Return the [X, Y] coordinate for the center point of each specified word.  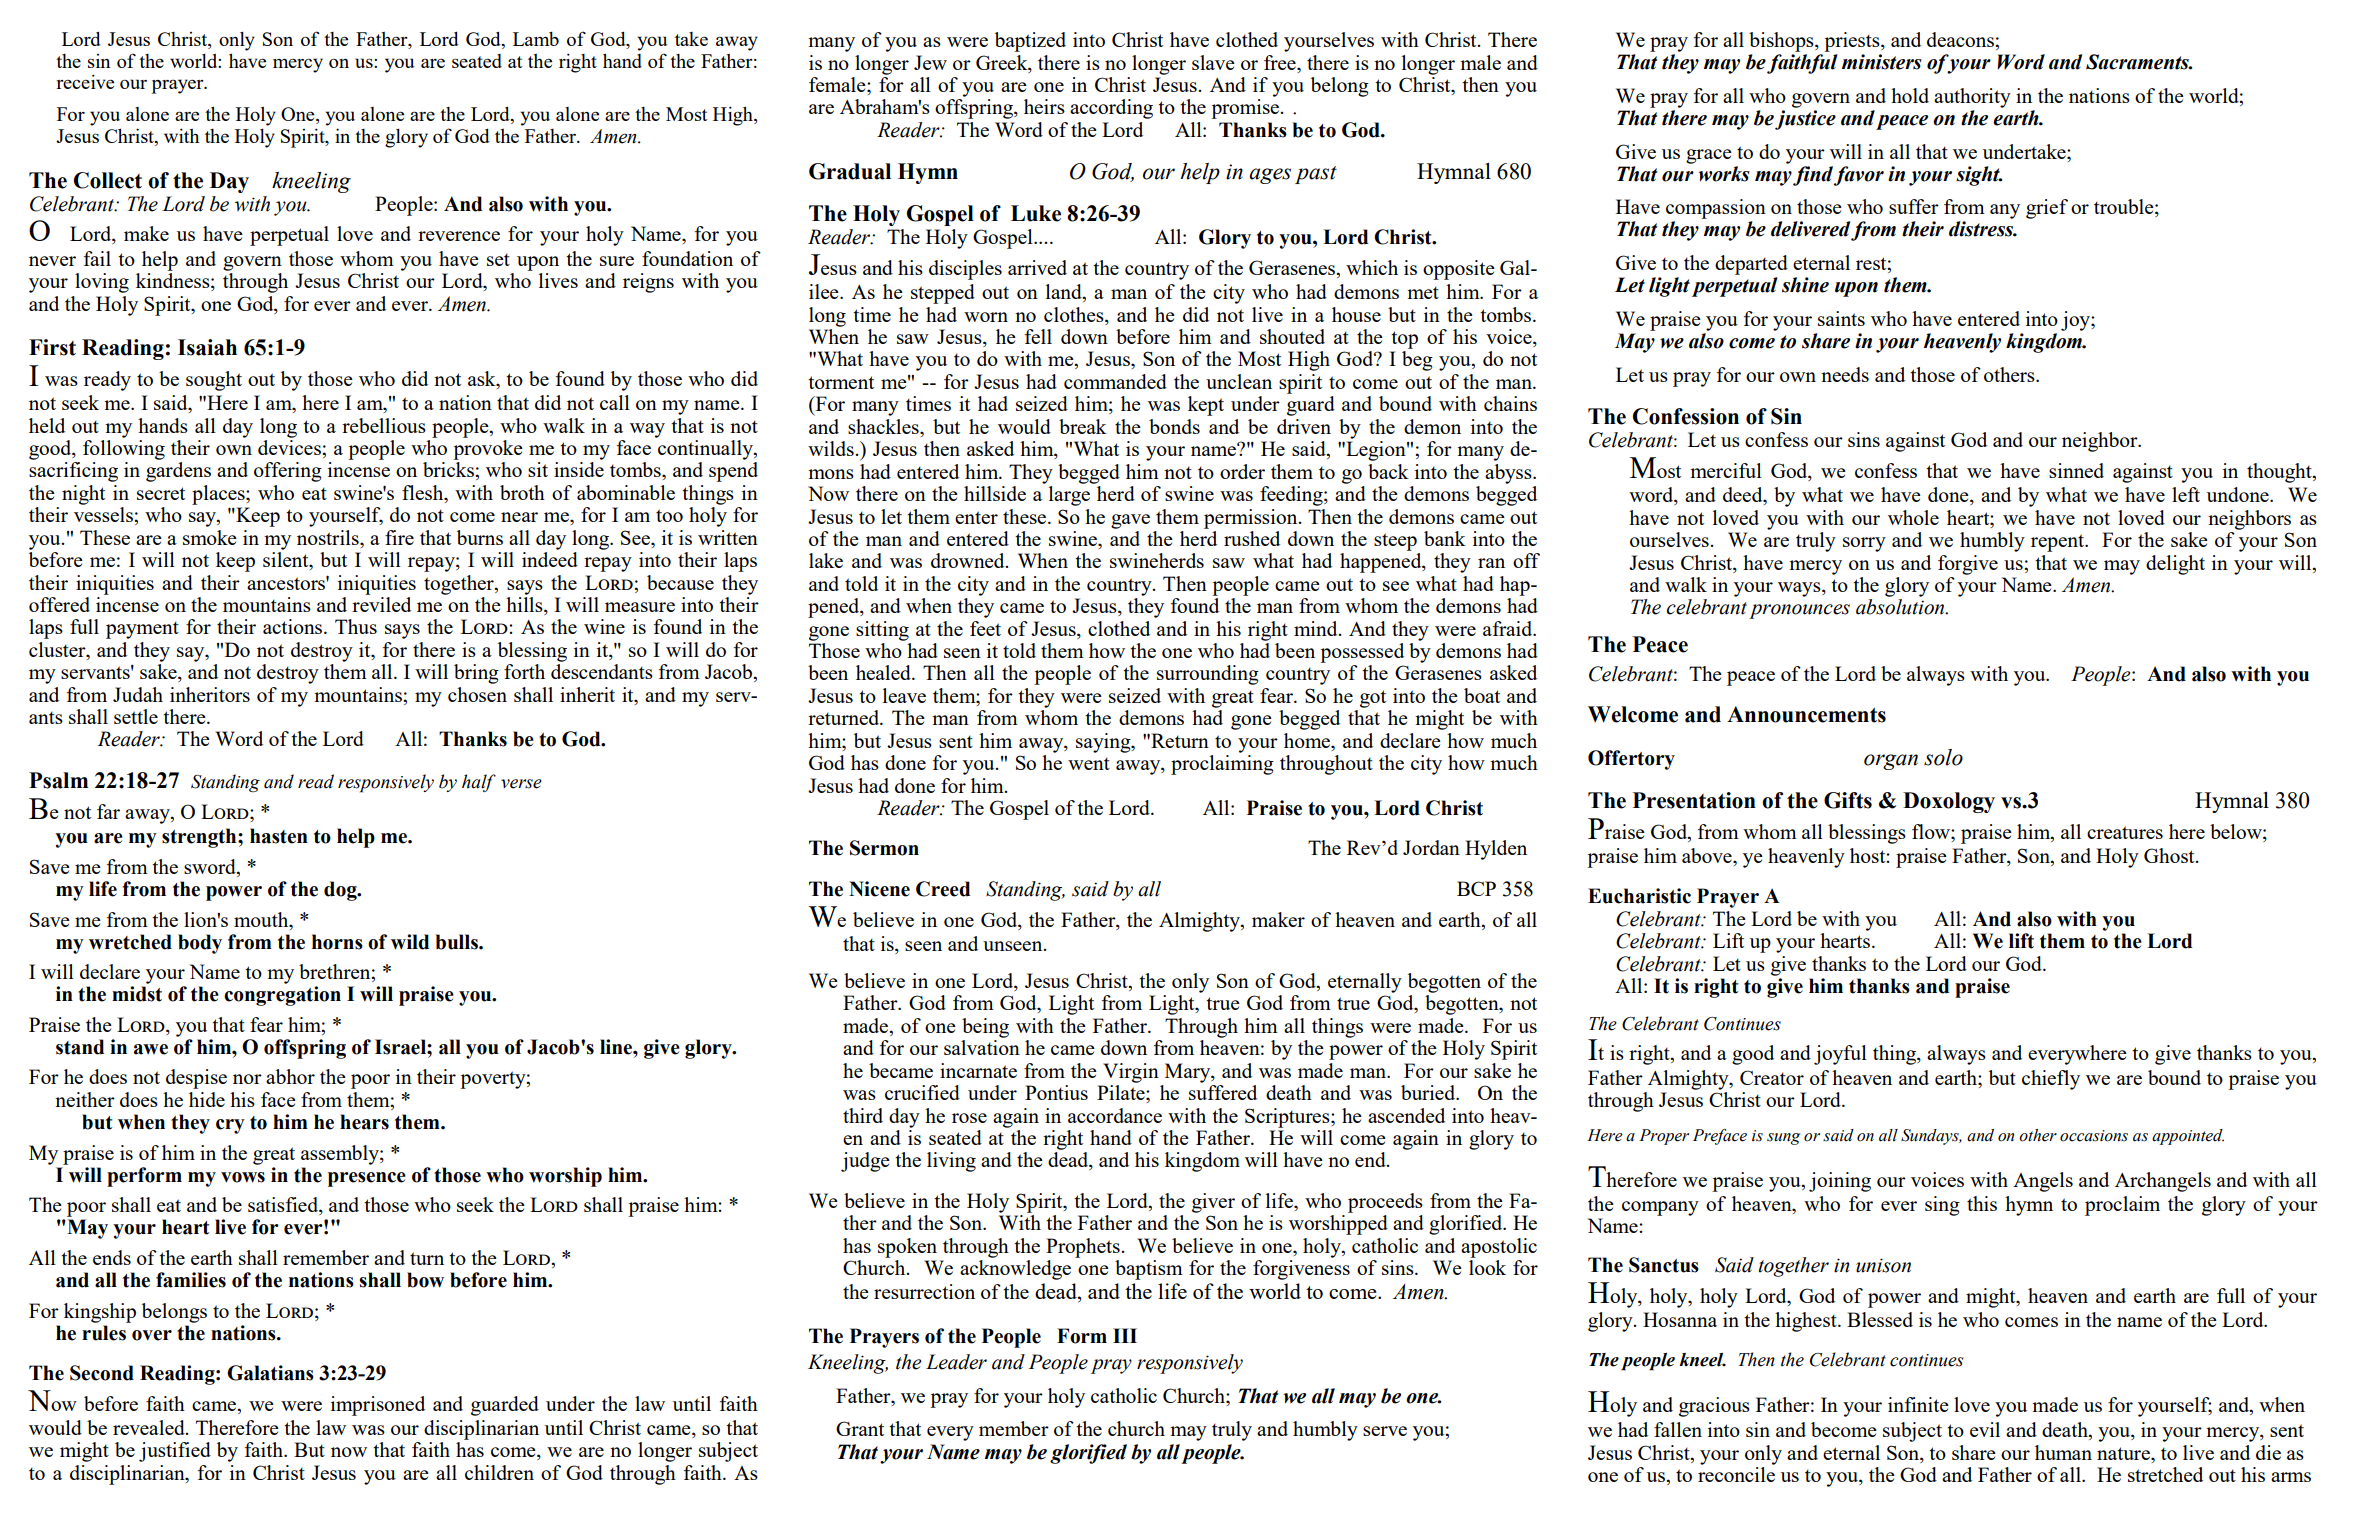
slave [1213, 62]
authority [1972, 98]
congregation [282, 996]
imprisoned [378, 1406]
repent [2059, 543]
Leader [956, 1362]
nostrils [329, 537]
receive [85, 81]
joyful [1840, 1055]
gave [1130, 521]
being [985, 1028]
